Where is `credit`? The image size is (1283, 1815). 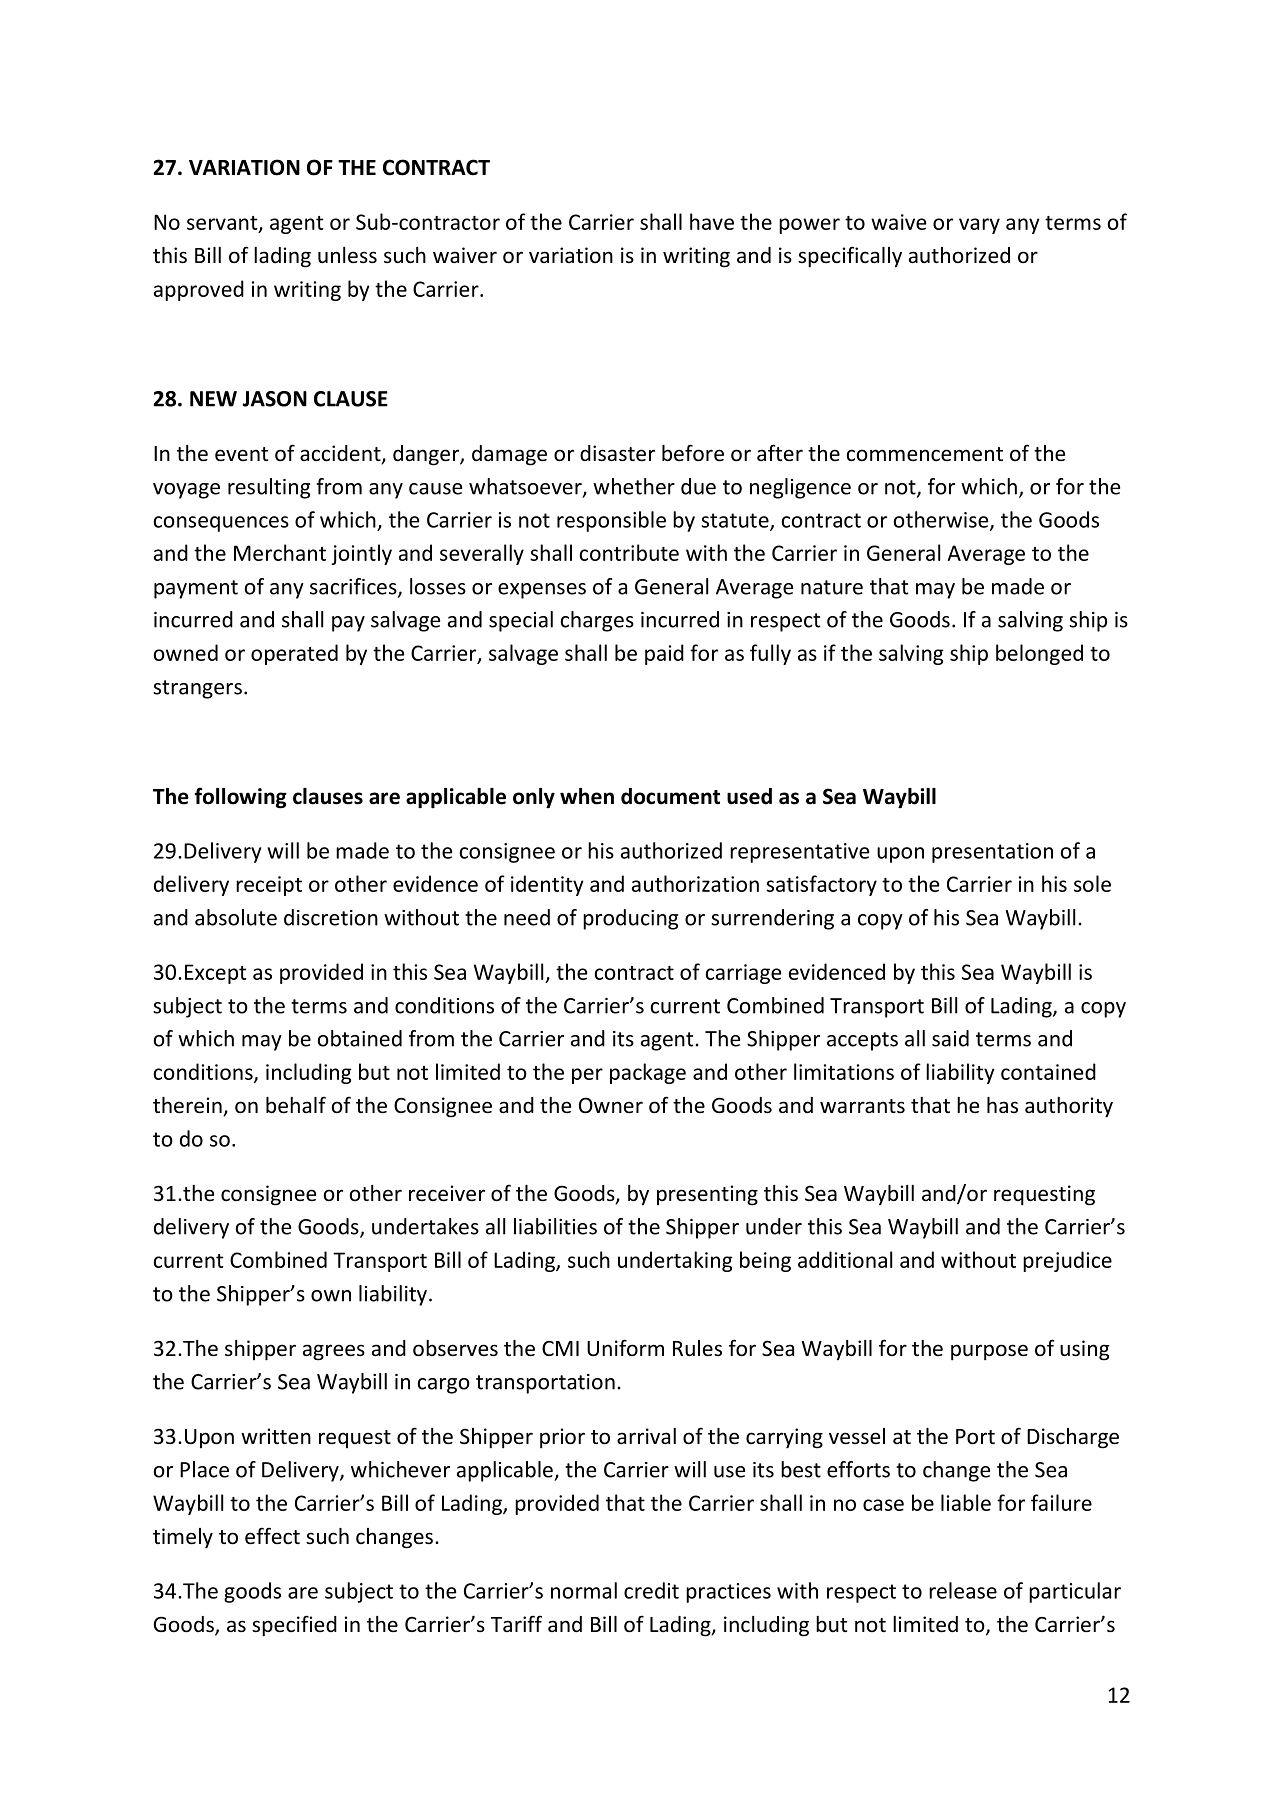 credit is located at coordinates (651, 1590).
